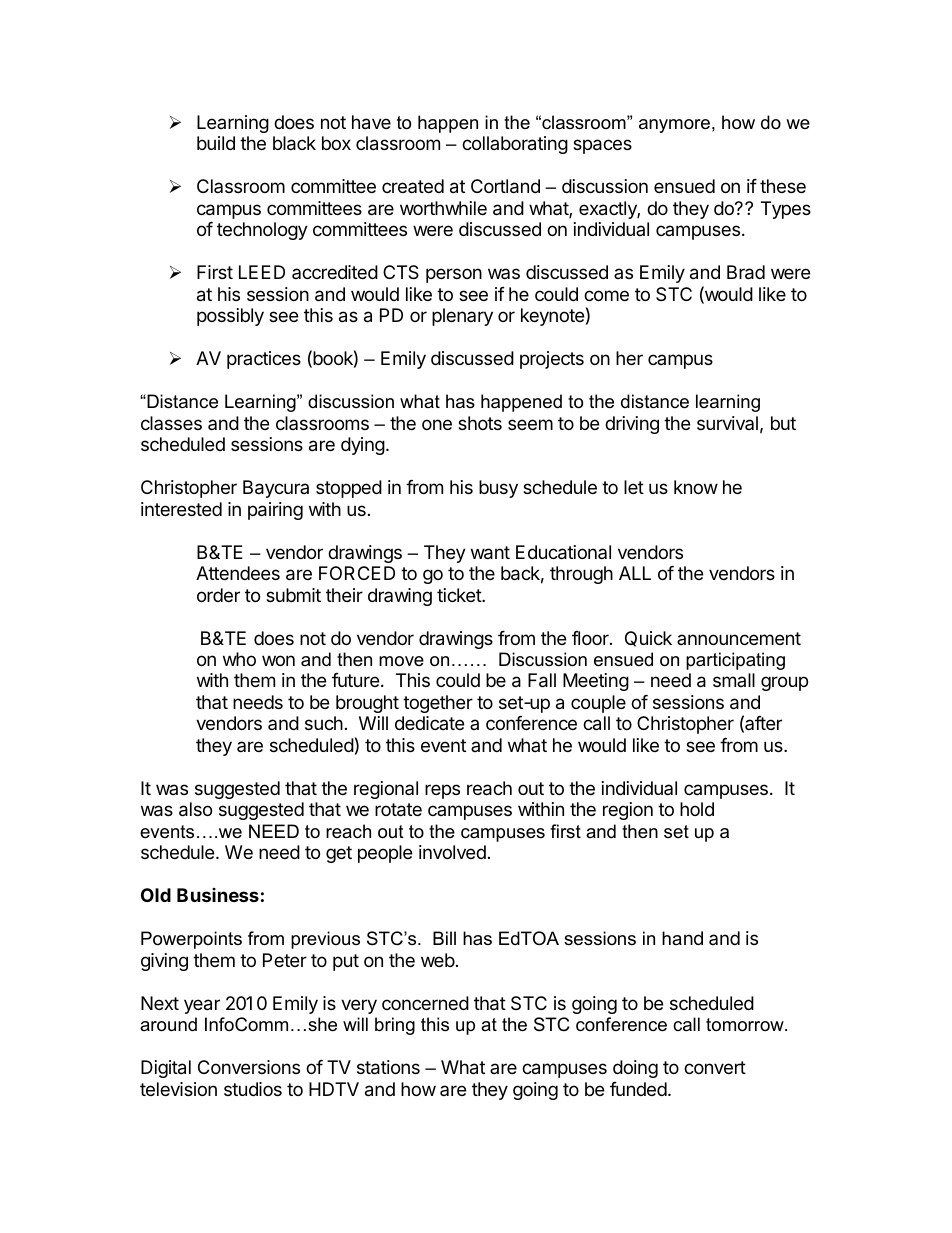 The height and width of the screenshot is (1233, 952). Describe the element at coordinates (249, 1067) in the screenshot. I see `Conversions` at that location.
